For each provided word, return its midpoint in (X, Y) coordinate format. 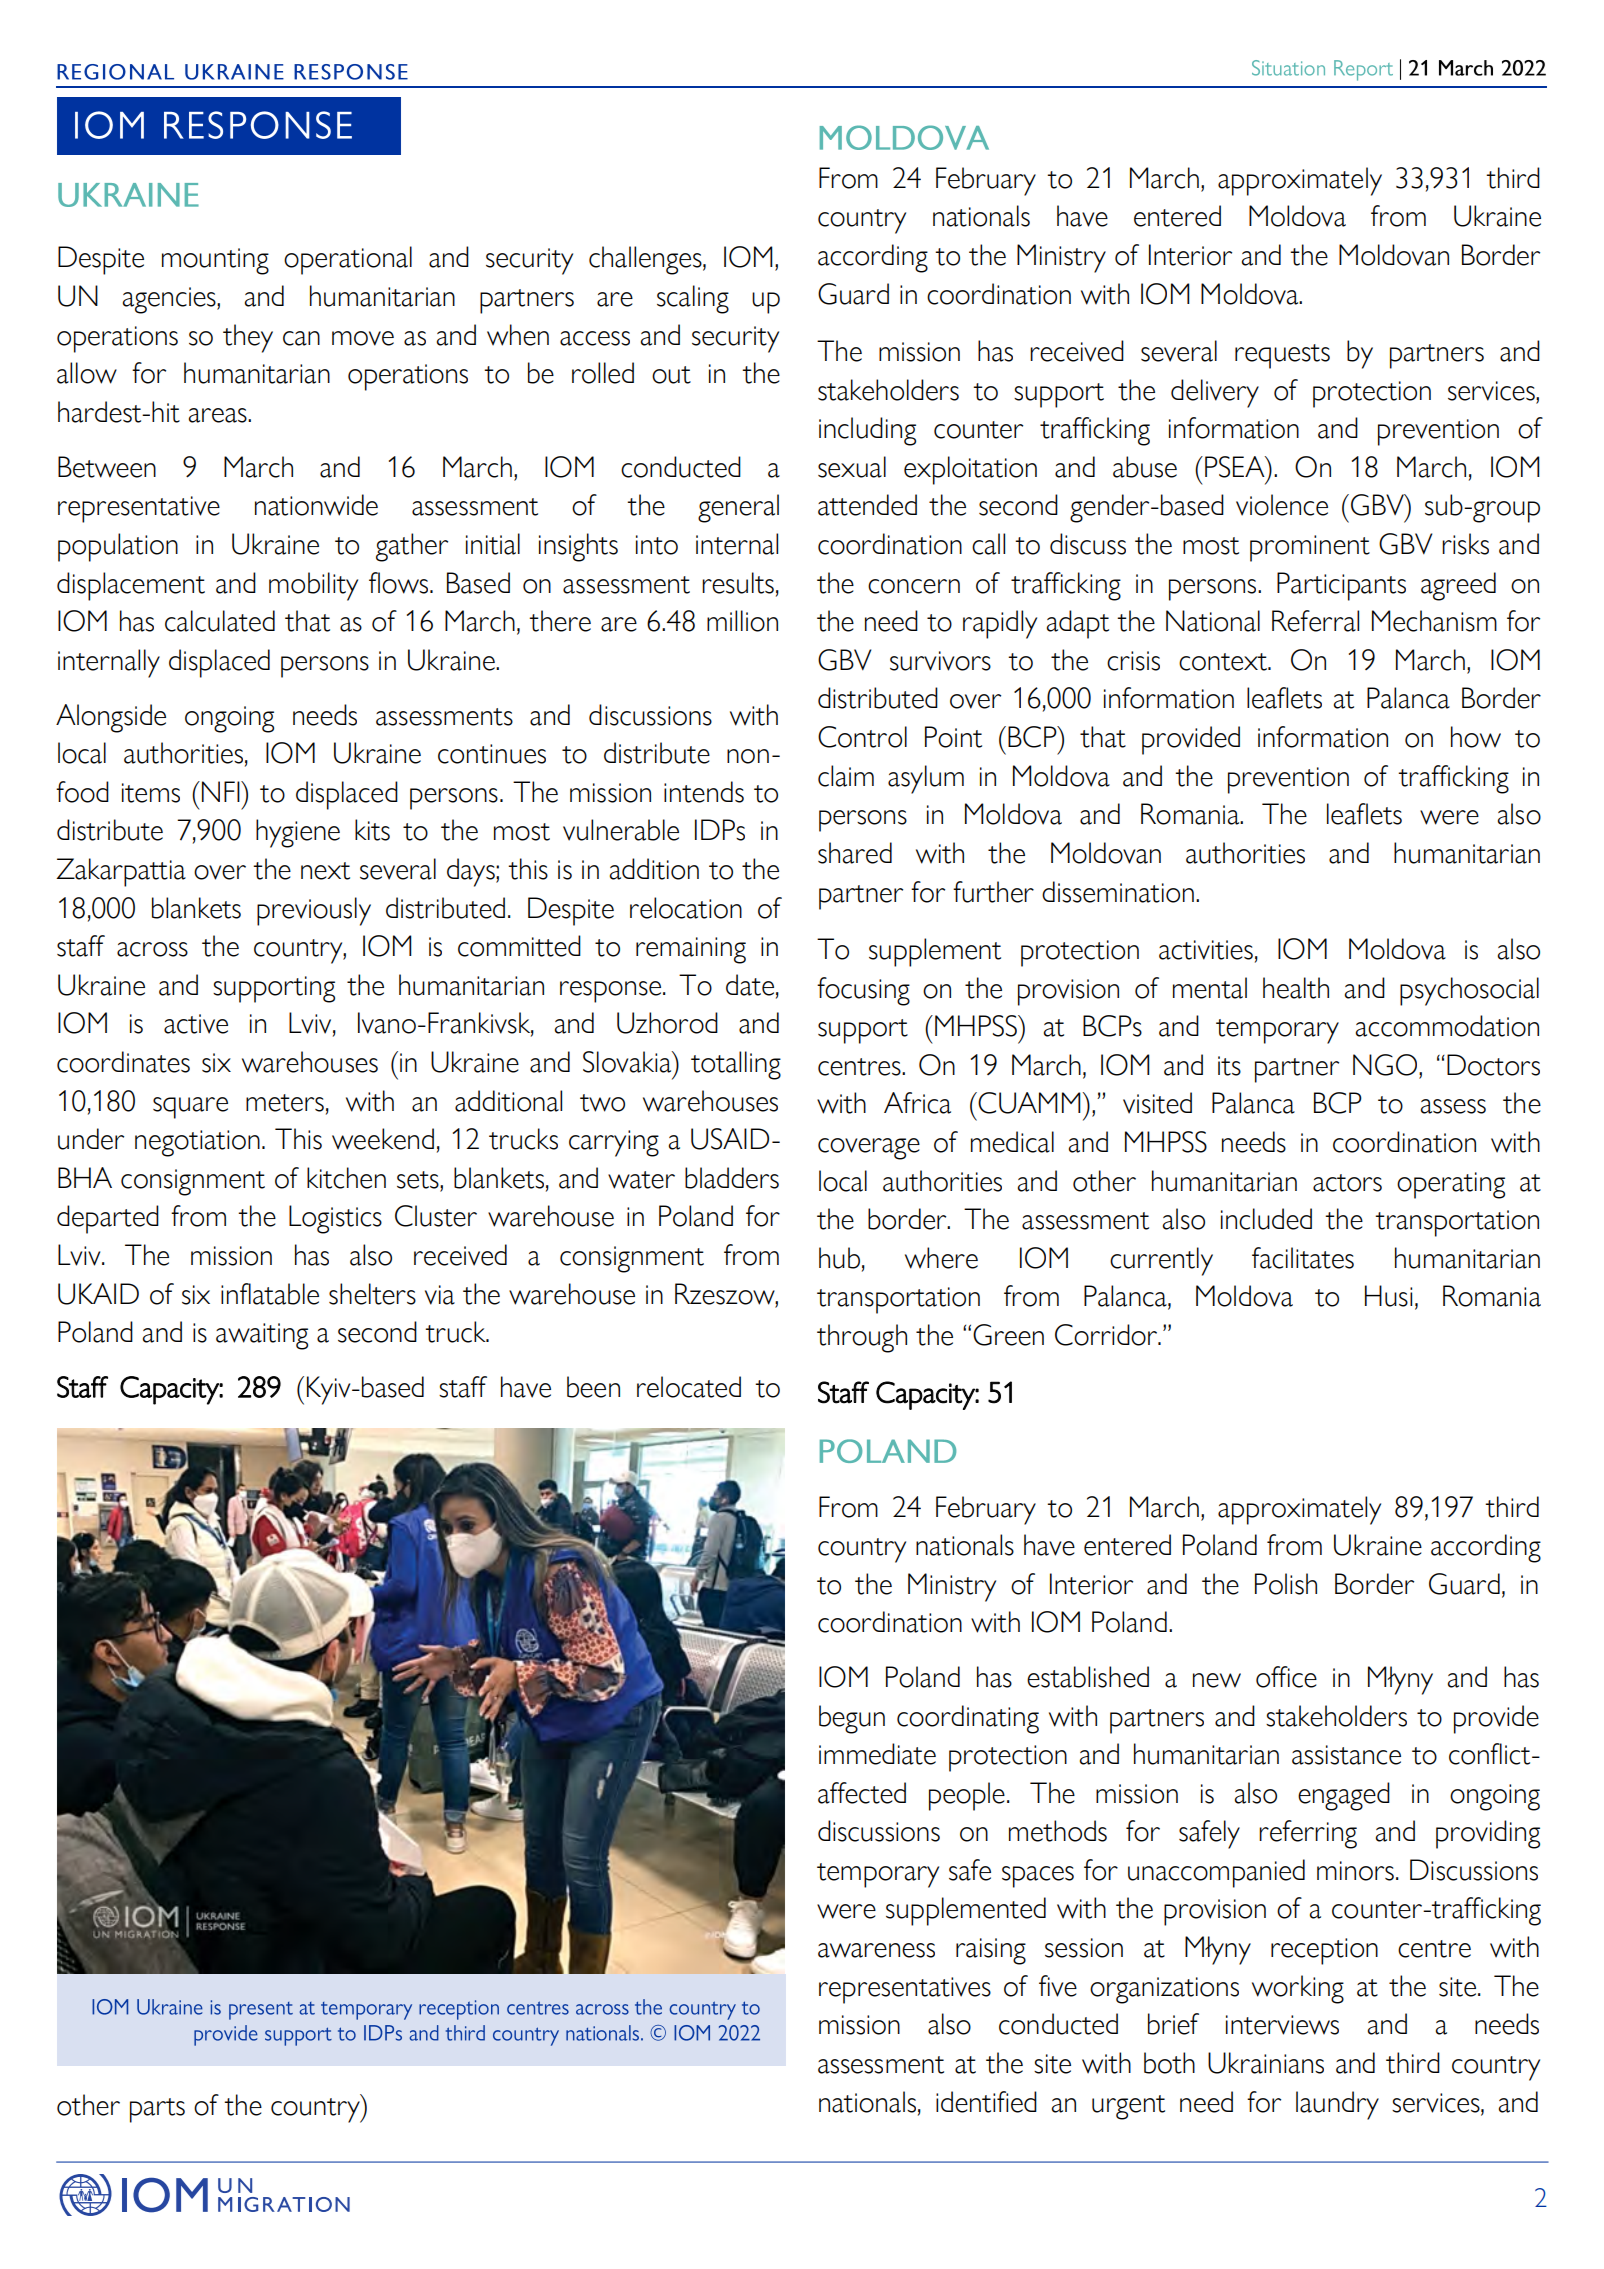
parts (157, 2110)
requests (1282, 356)
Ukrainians (1266, 2063)
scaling (693, 299)
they (248, 338)
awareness (876, 1950)
